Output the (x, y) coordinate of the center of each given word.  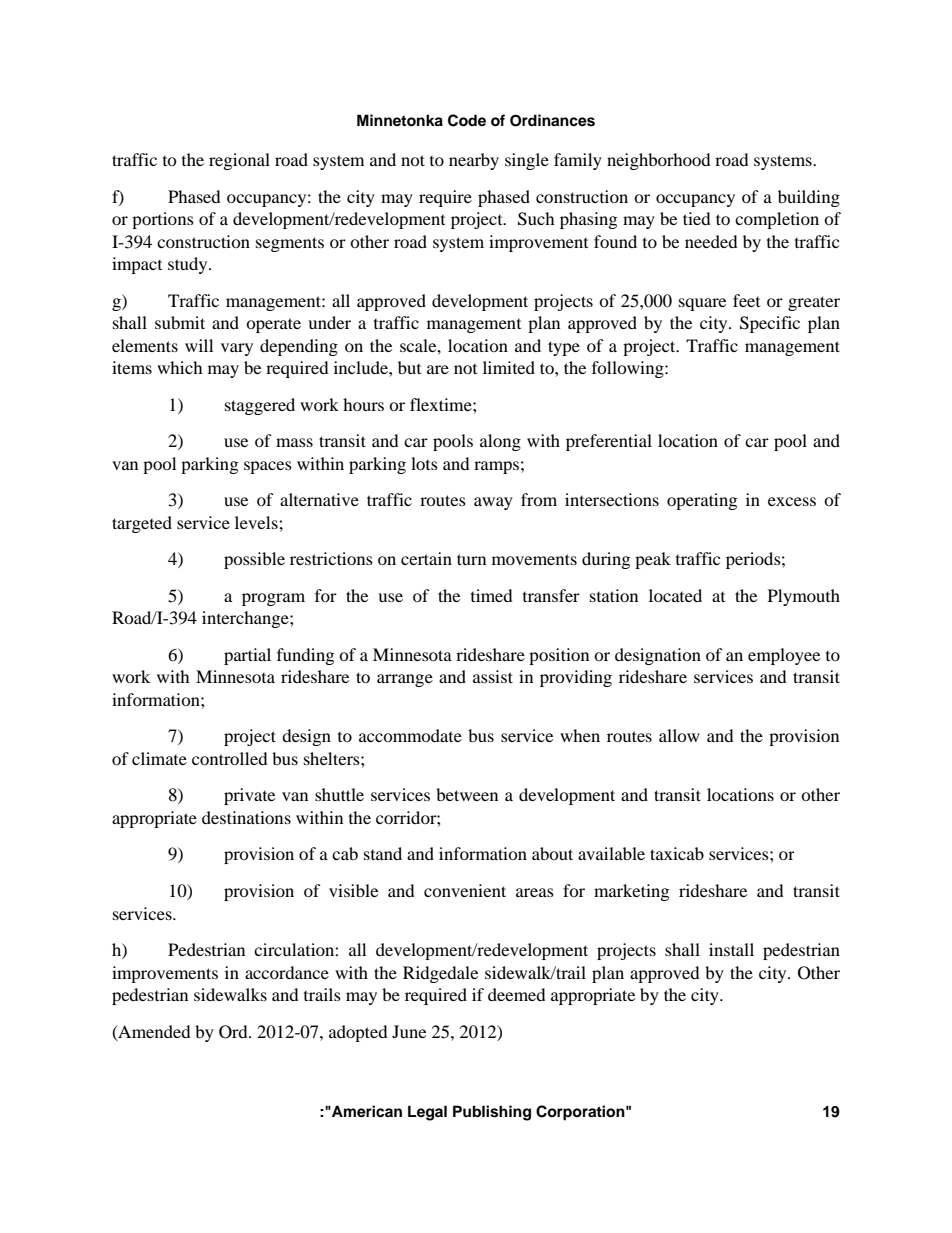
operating (702, 501)
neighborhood (659, 161)
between (467, 794)
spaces (268, 467)
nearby (474, 161)
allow (679, 735)
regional (239, 161)
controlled (230, 758)
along (500, 442)
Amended (153, 1032)
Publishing (492, 1113)
